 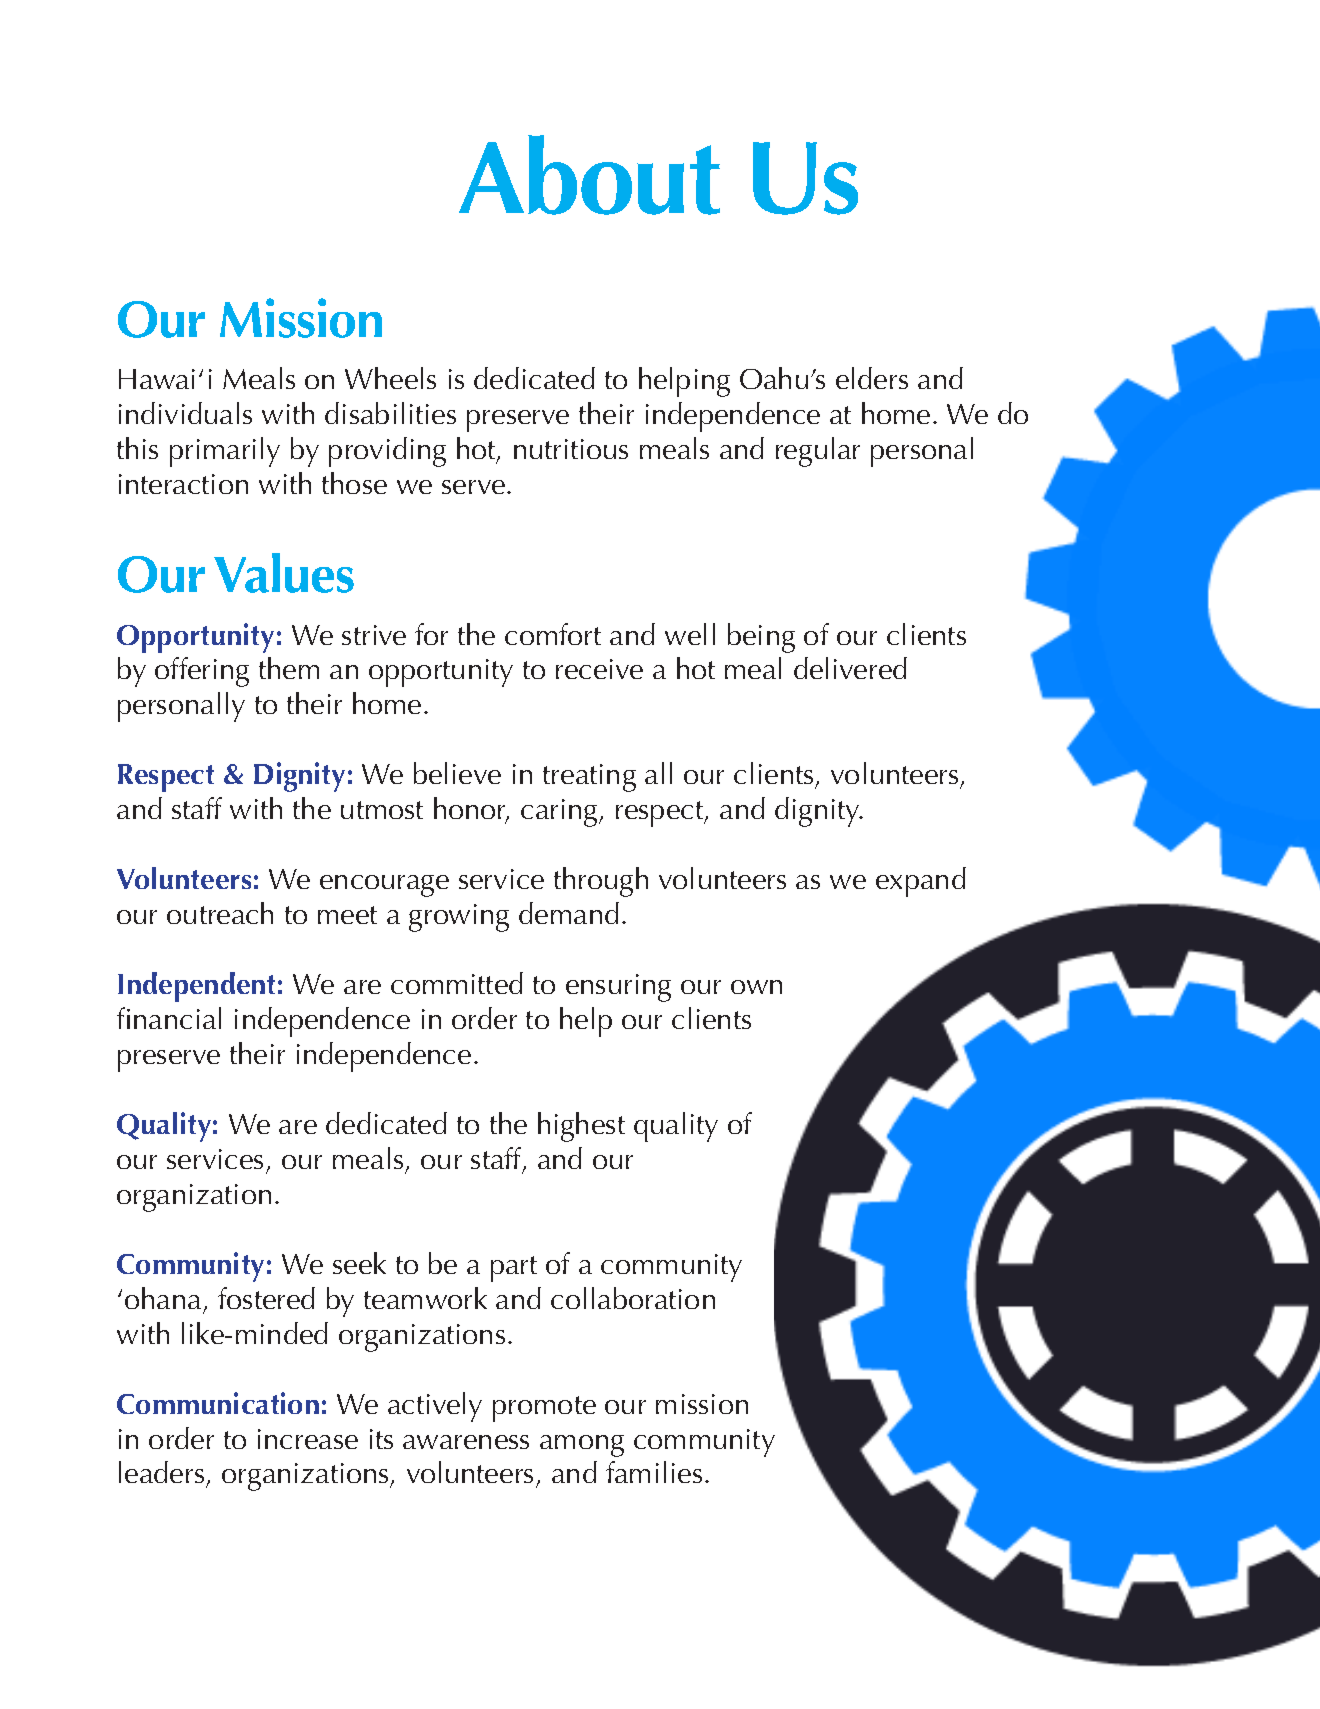 What do you see at coordinates (589, 175) in the document?
I see `About` at bounding box center [589, 175].
